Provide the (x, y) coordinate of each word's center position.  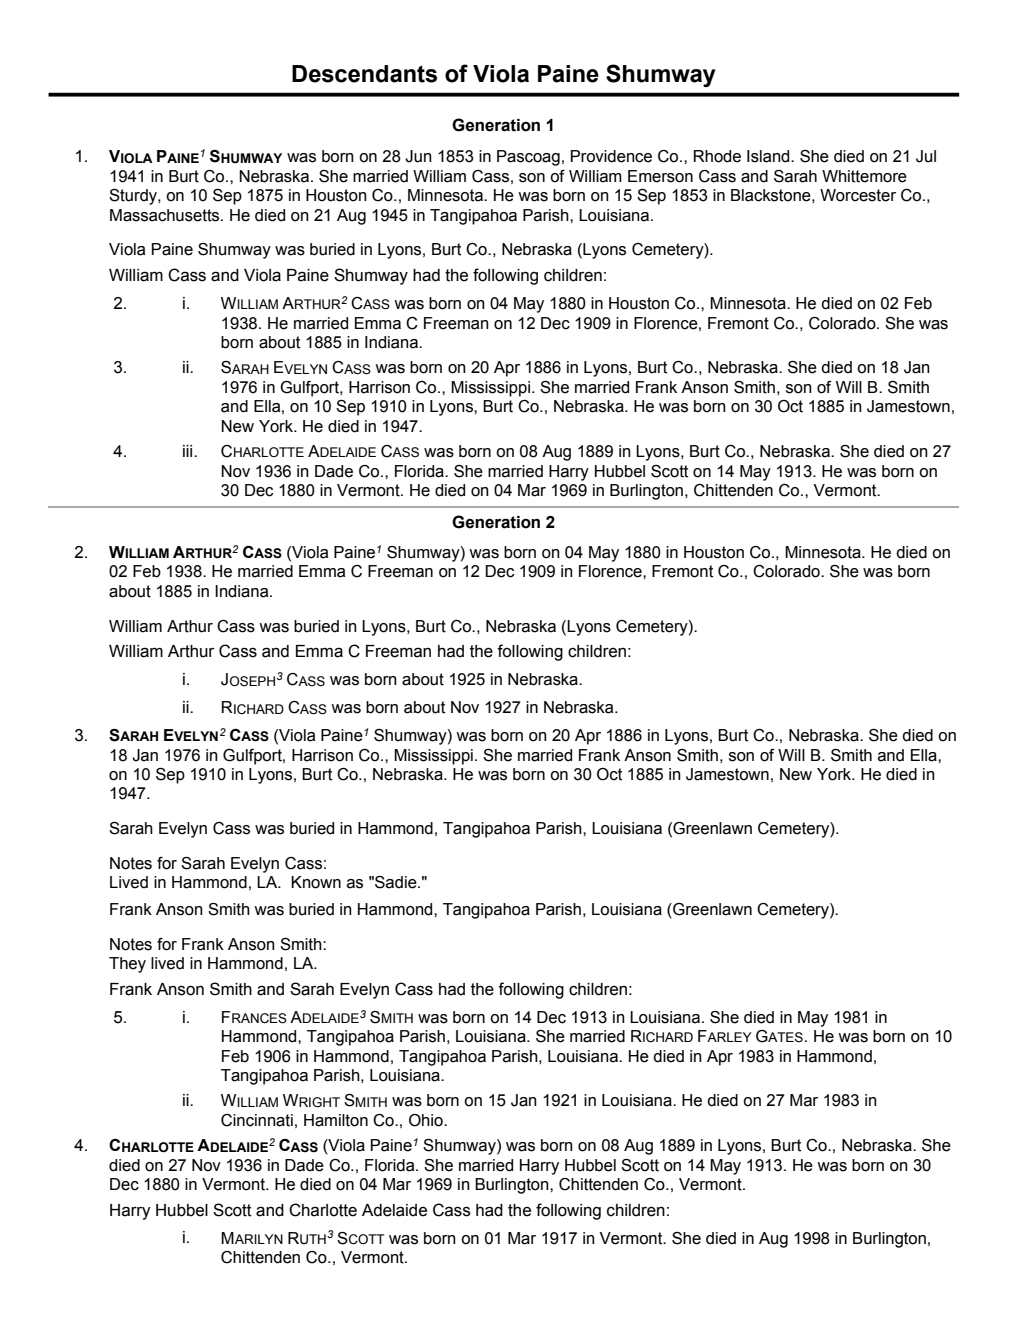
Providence (611, 156)
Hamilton (336, 1120)
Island (769, 156)
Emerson (660, 176)
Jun (418, 156)
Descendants (364, 74)
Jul (926, 156)
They (127, 965)
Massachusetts (166, 215)
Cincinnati (257, 1120)
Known (316, 882)
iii (189, 451)
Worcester (858, 195)
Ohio (427, 1120)
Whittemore (864, 176)
